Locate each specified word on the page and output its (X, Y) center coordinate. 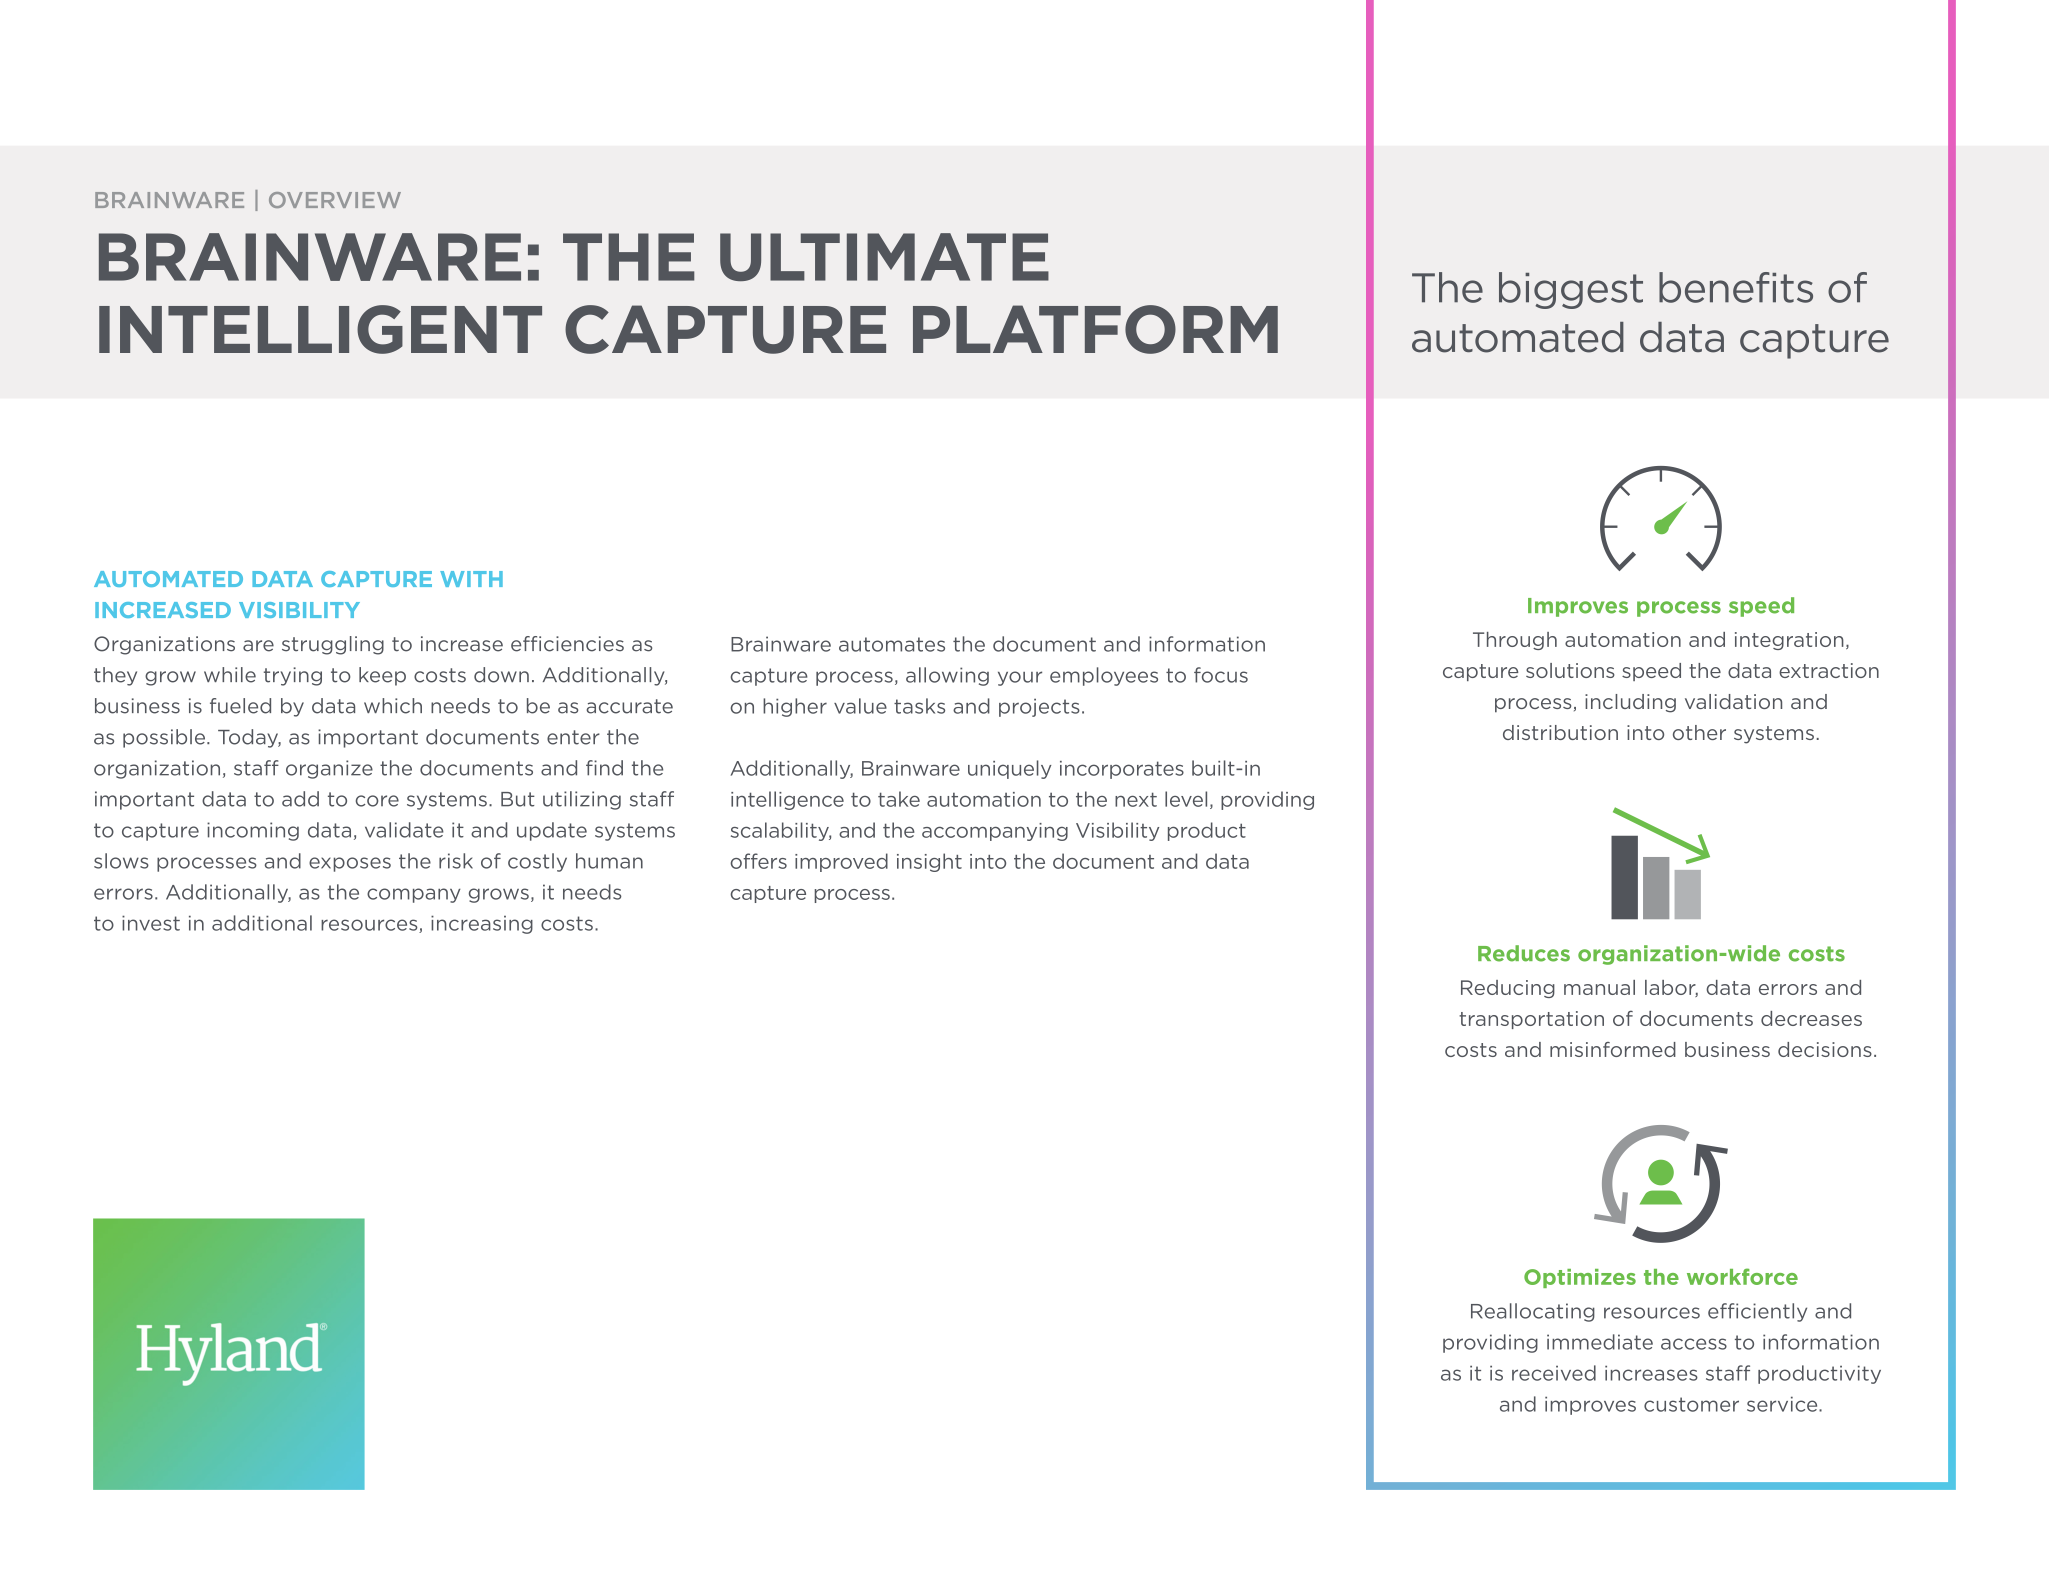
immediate (1600, 1342)
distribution (1560, 732)
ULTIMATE (884, 257)
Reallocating (1533, 1312)
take (899, 799)
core (377, 801)
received (1554, 1373)
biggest (1571, 290)
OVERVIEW (335, 200)
